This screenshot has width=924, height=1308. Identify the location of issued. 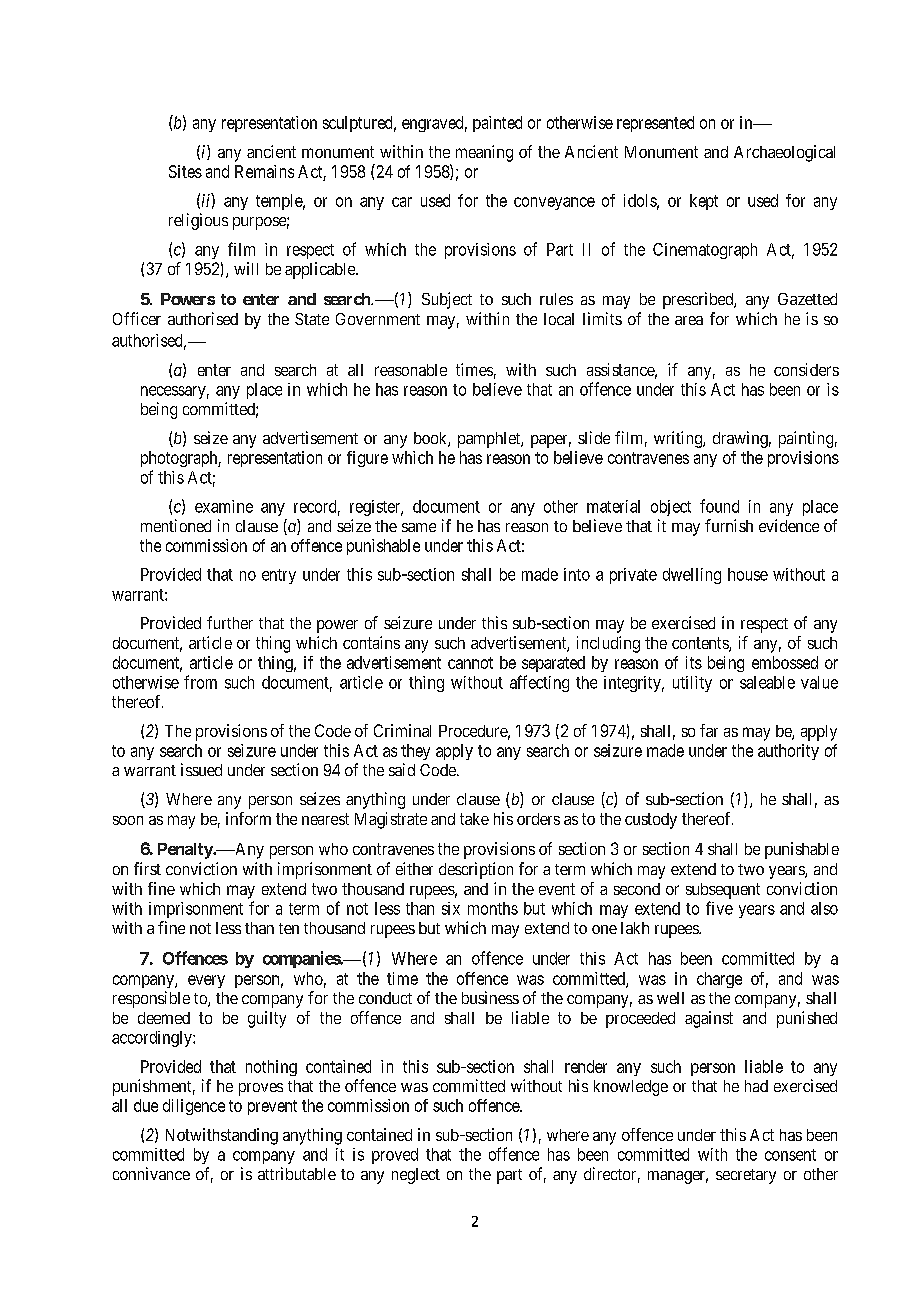
(201, 769).
